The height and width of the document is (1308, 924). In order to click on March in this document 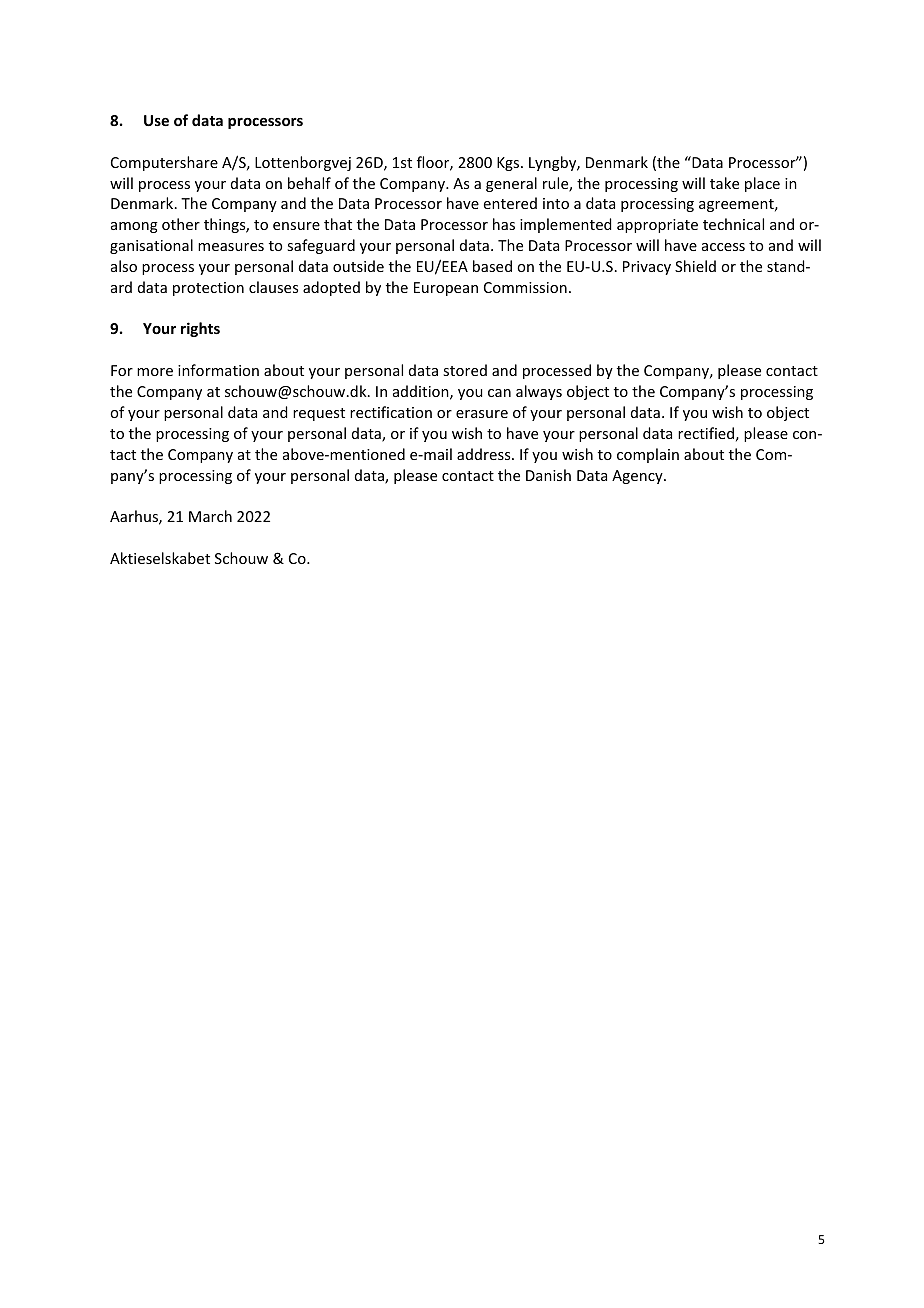, I will do `click(210, 516)`.
